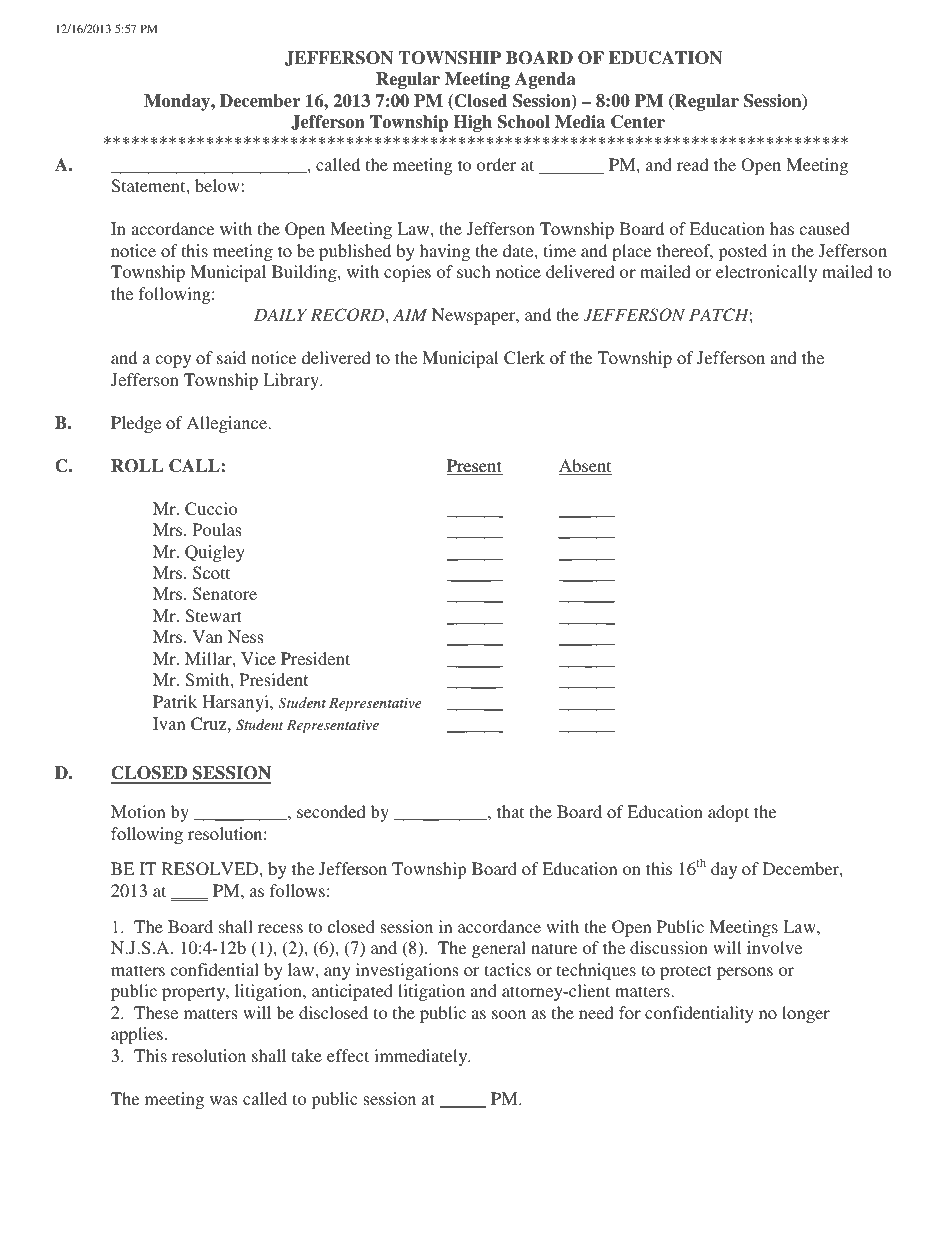 This page has width=952, height=1233. I want to click on read, so click(693, 164).
